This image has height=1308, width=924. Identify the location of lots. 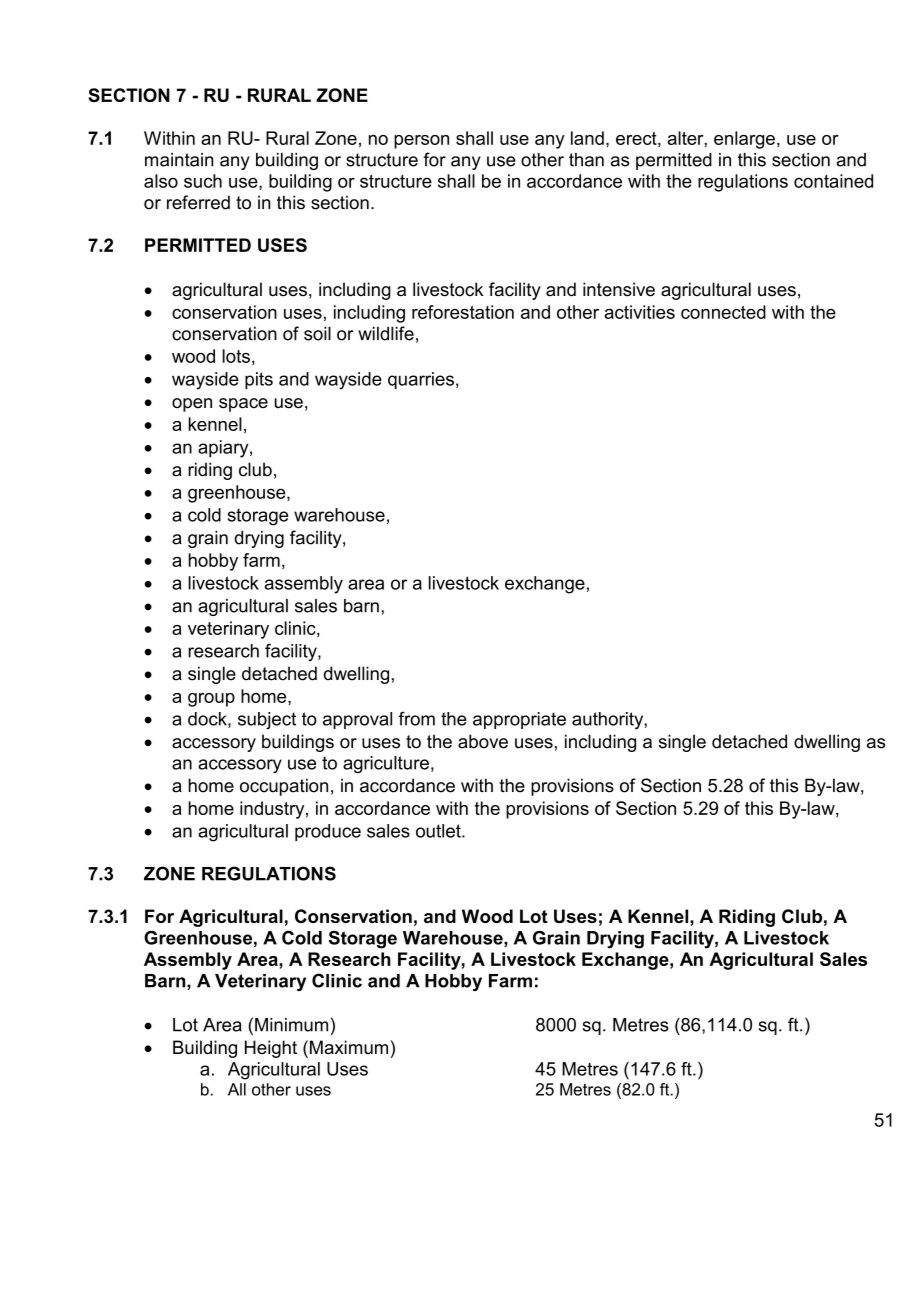
(236, 356).
